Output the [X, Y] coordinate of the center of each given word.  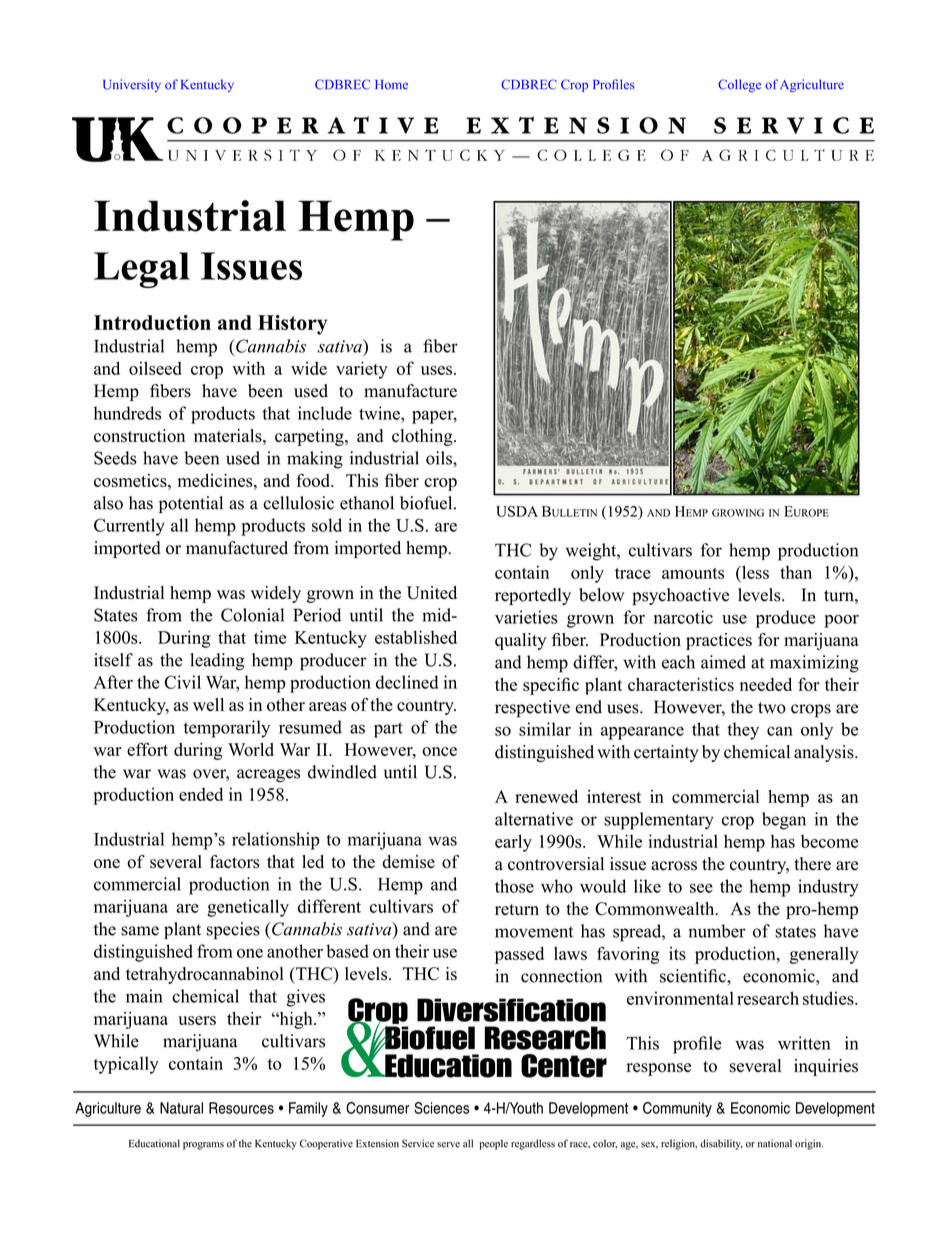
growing [738, 513]
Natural [181, 1108]
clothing [423, 437]
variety [362, 370]
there [812, 864]
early [513, 843]
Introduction [152, 322]
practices [719, 641]
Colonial [252, 615]
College [739, 85]
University [132, 85]
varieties [526, 617]
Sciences [441, 1108]
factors [235, 862]
